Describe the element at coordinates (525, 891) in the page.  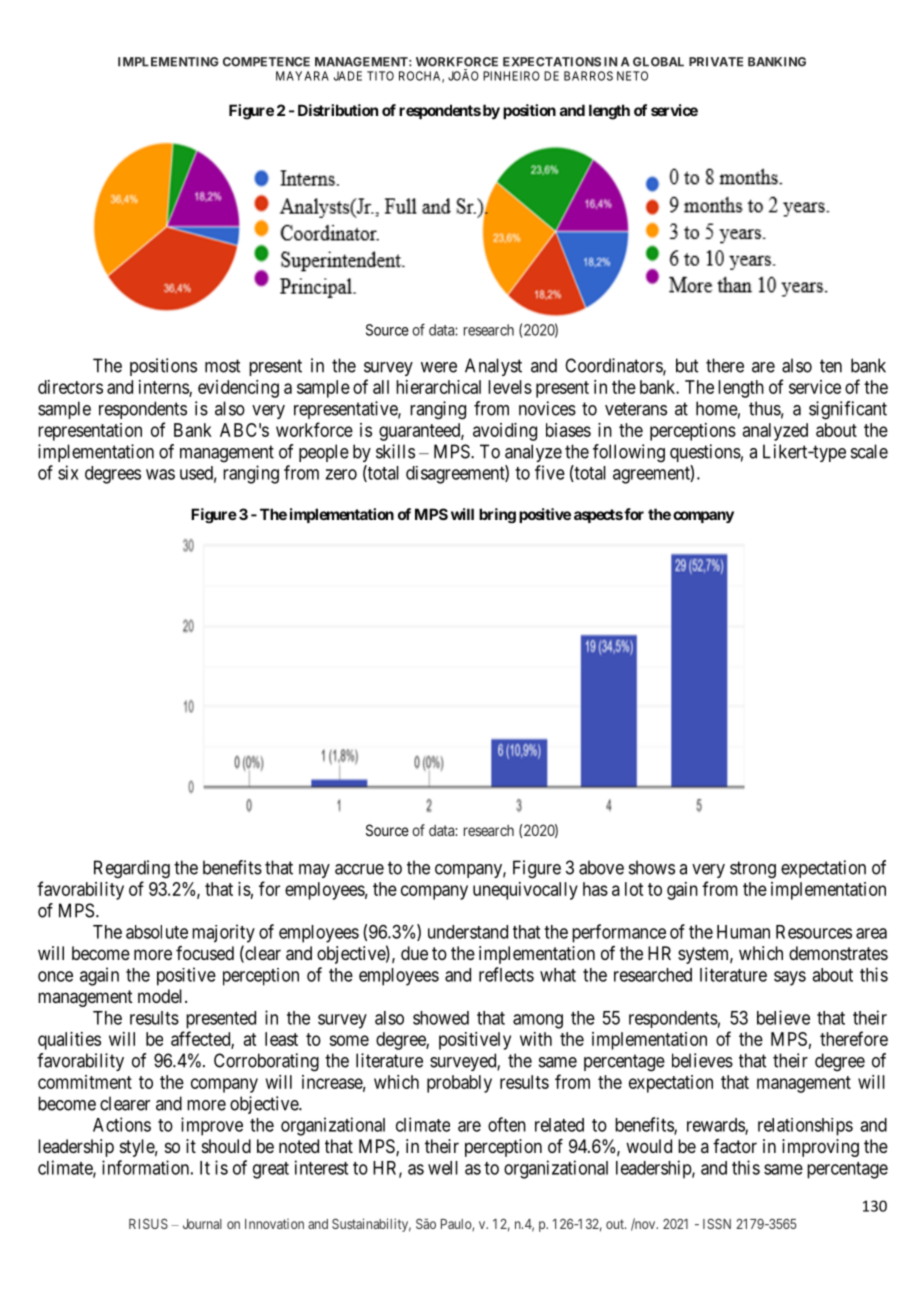
I see `unequivocally` at that location.
